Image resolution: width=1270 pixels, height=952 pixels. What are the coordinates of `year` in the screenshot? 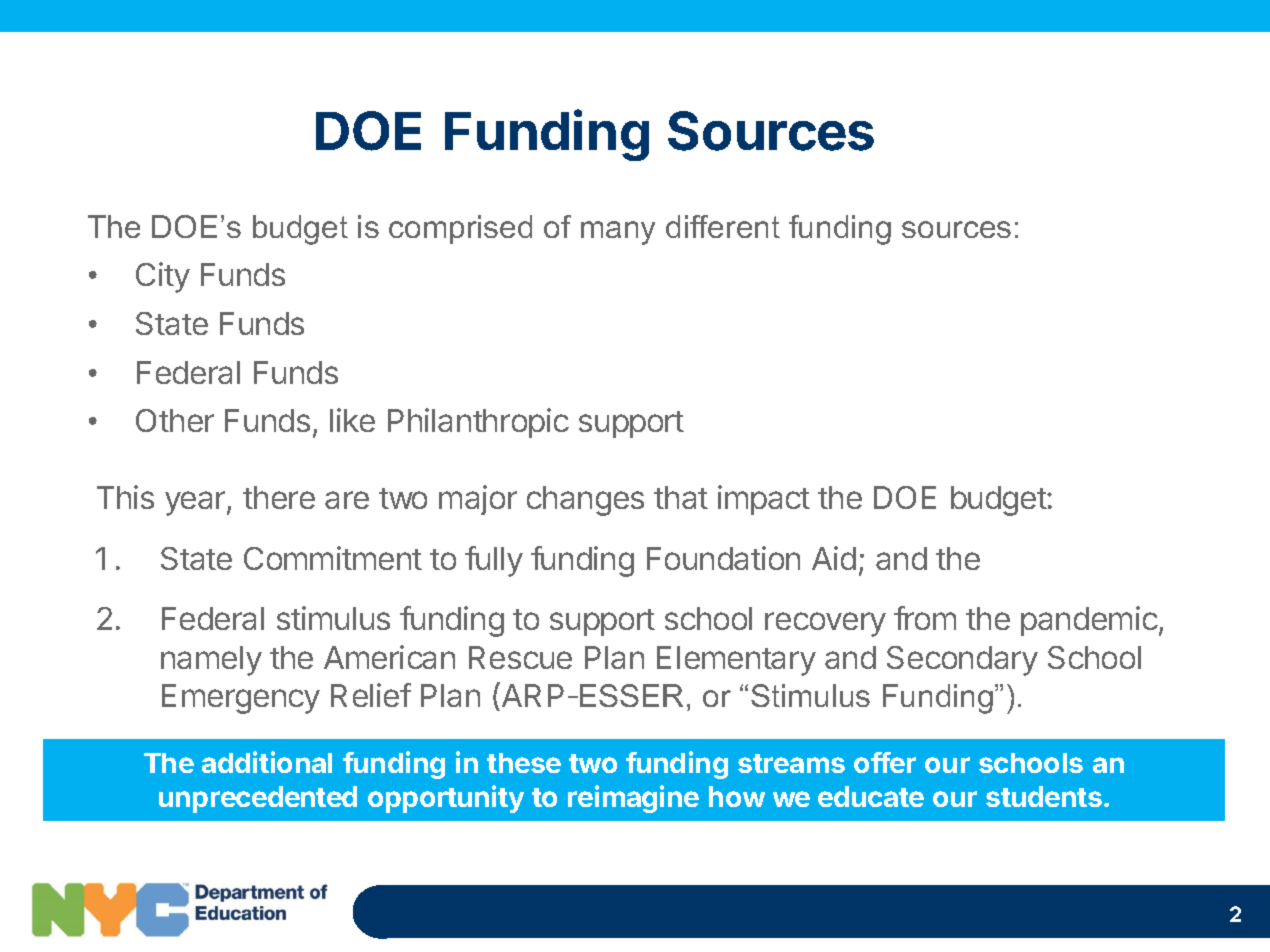 It's located at (196, 503).
